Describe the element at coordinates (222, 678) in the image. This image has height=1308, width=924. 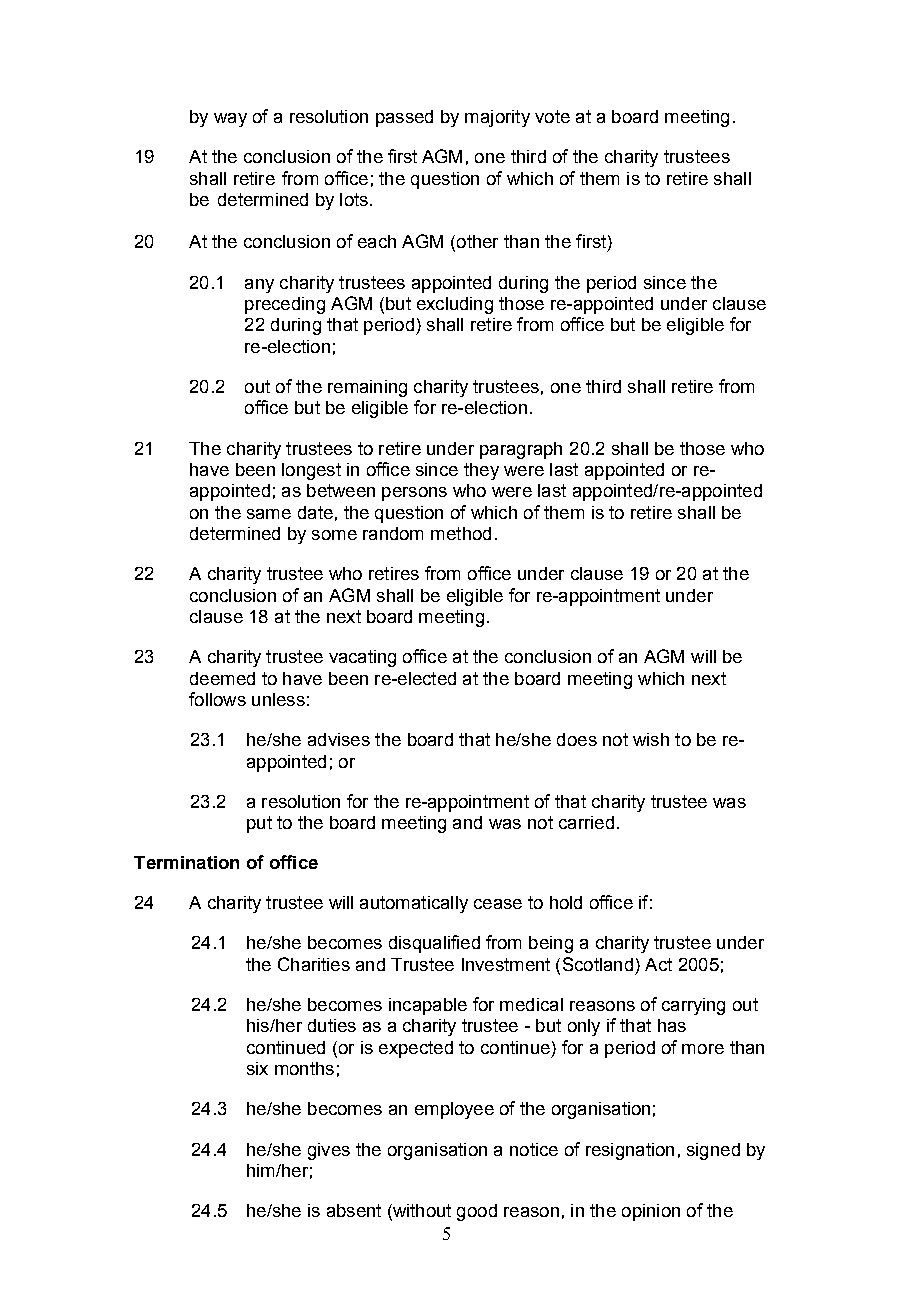
I see `deemed` at that location.
